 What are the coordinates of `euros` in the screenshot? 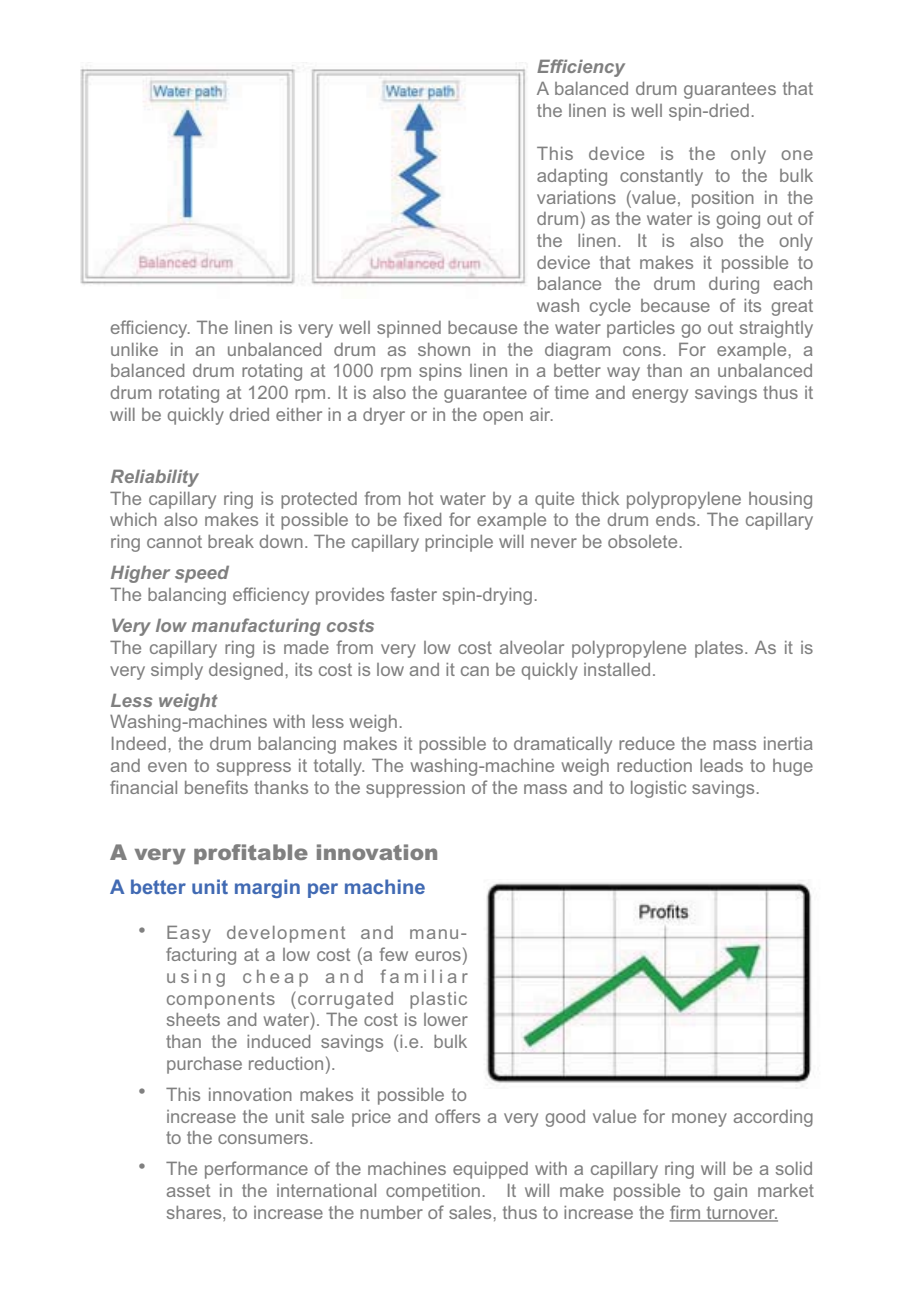 It's located at (438, 956).
